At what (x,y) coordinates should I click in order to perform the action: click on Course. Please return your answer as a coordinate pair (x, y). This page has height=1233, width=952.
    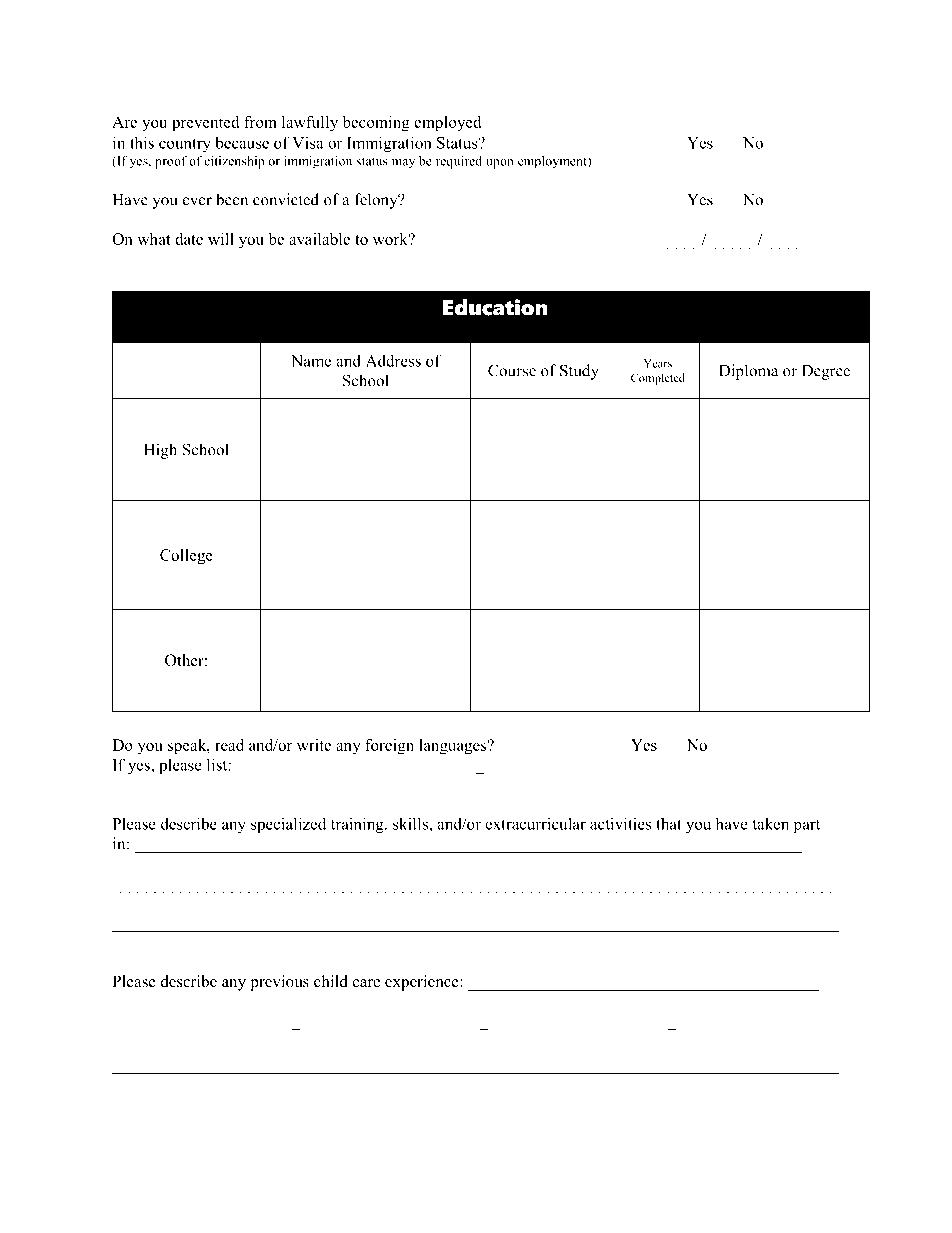
    Looking at the image, I should click on (512, 370).
